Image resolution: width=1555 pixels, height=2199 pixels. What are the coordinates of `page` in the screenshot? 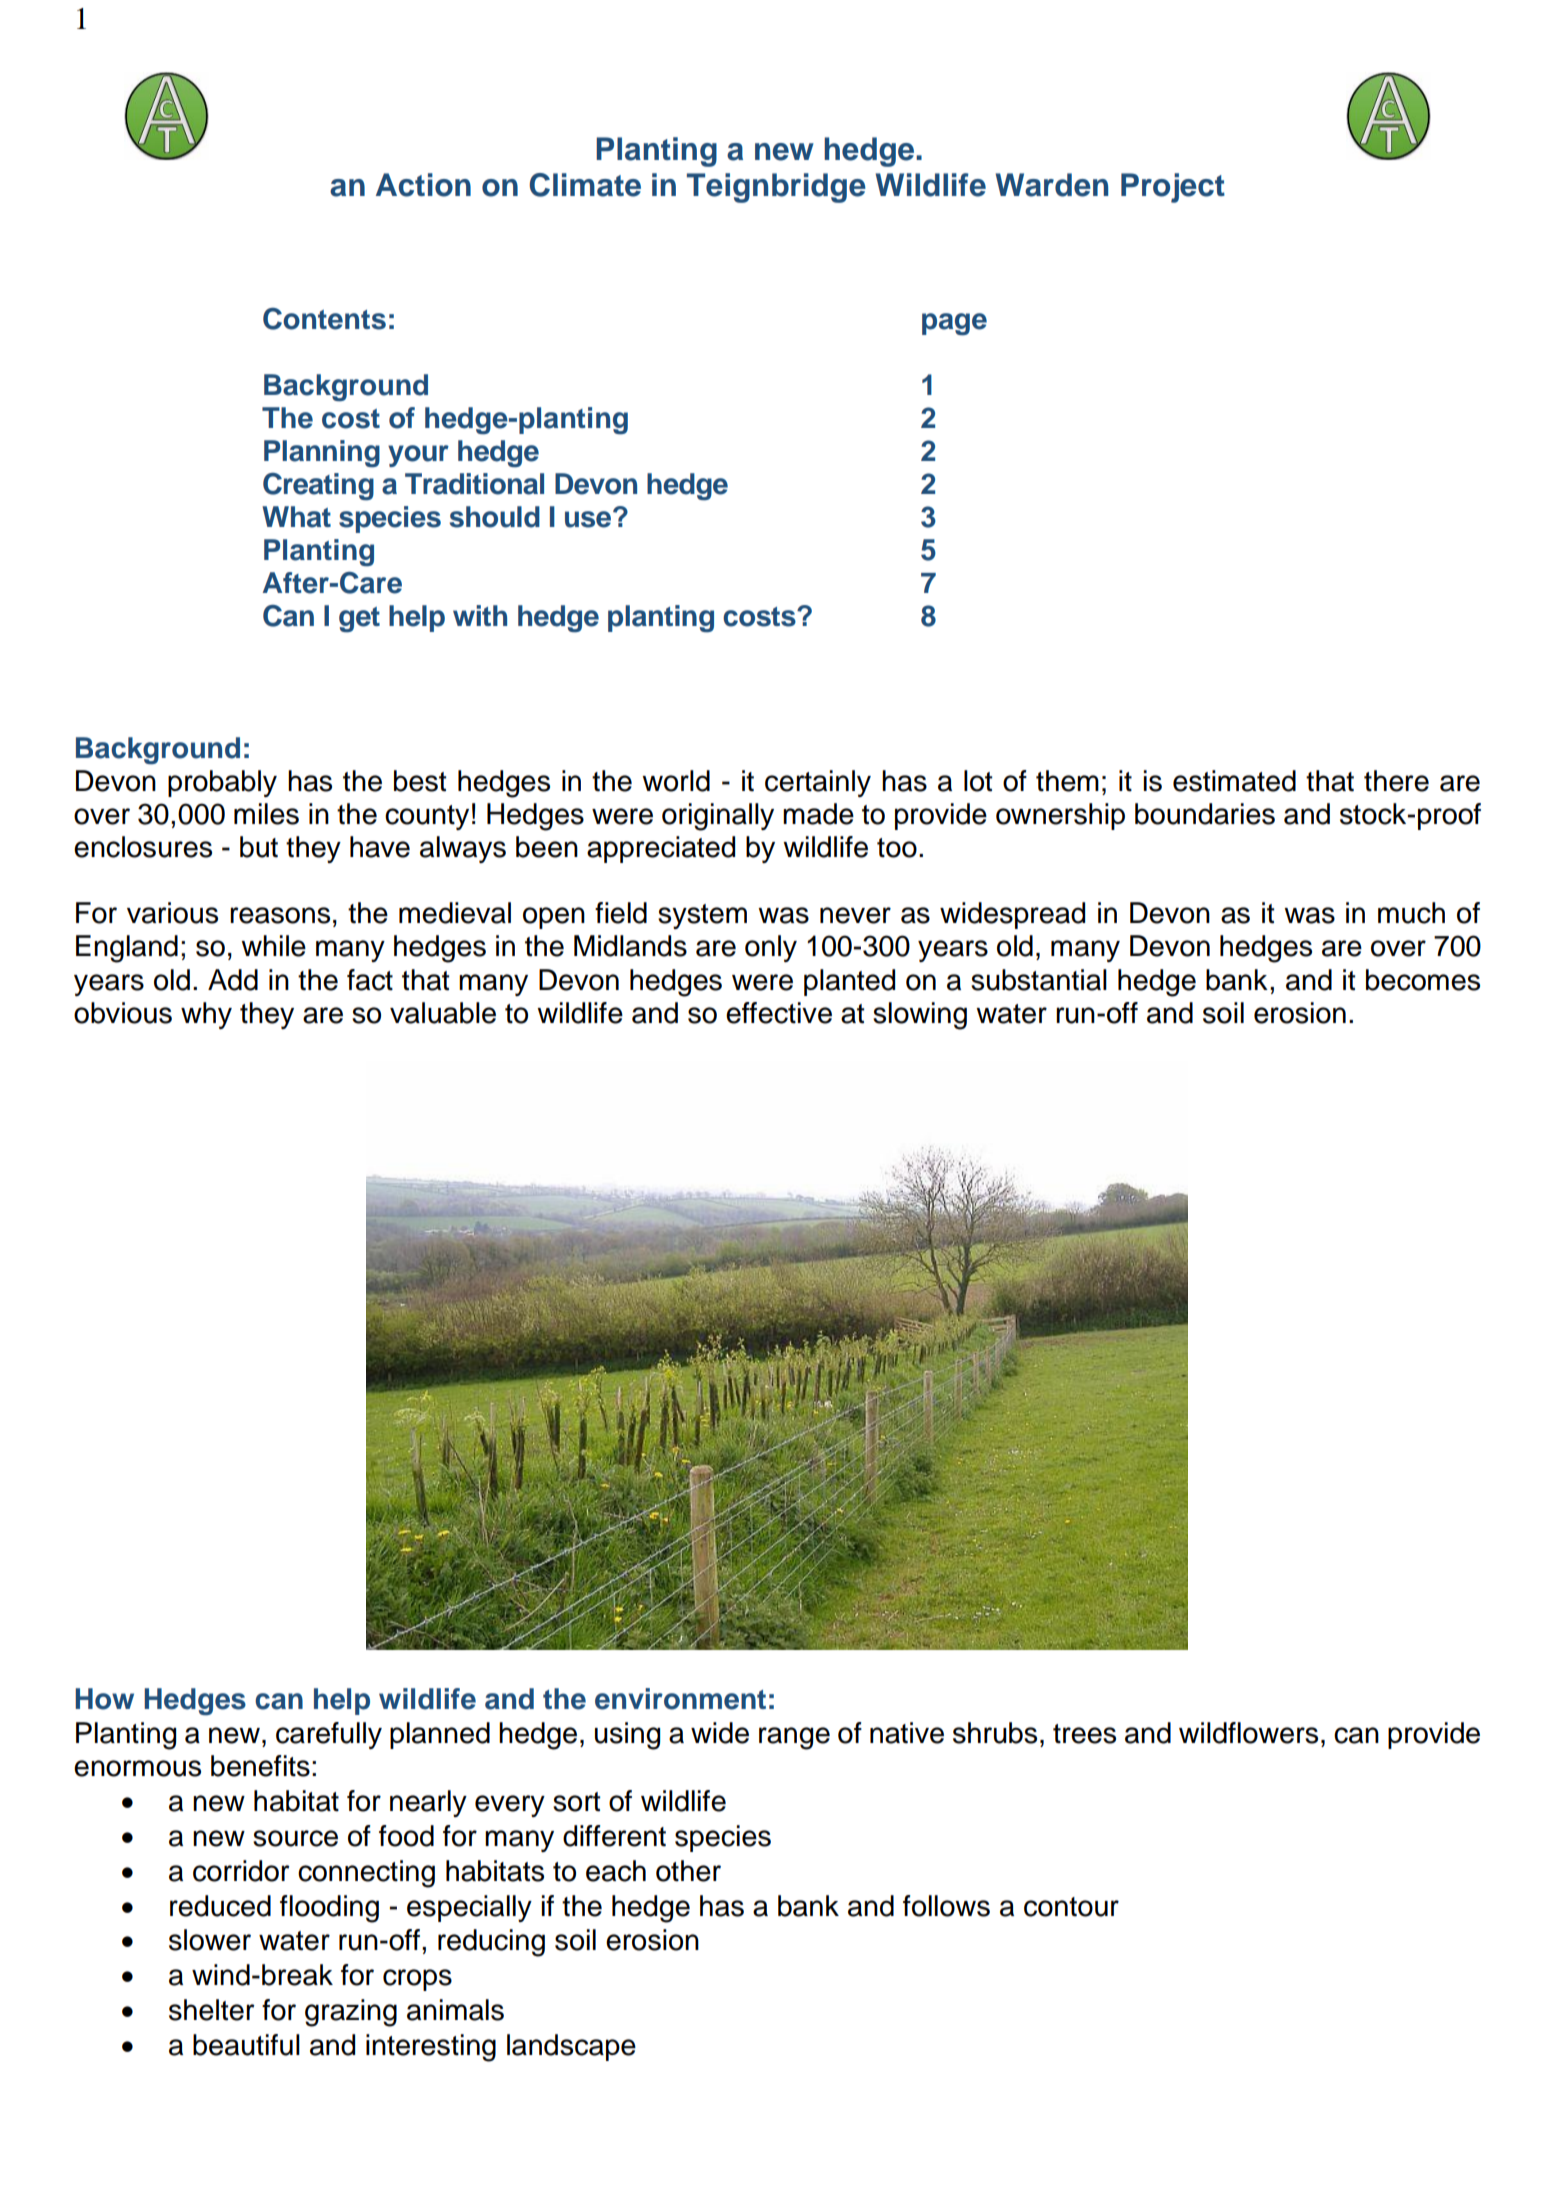 It's located at (954, 324).
